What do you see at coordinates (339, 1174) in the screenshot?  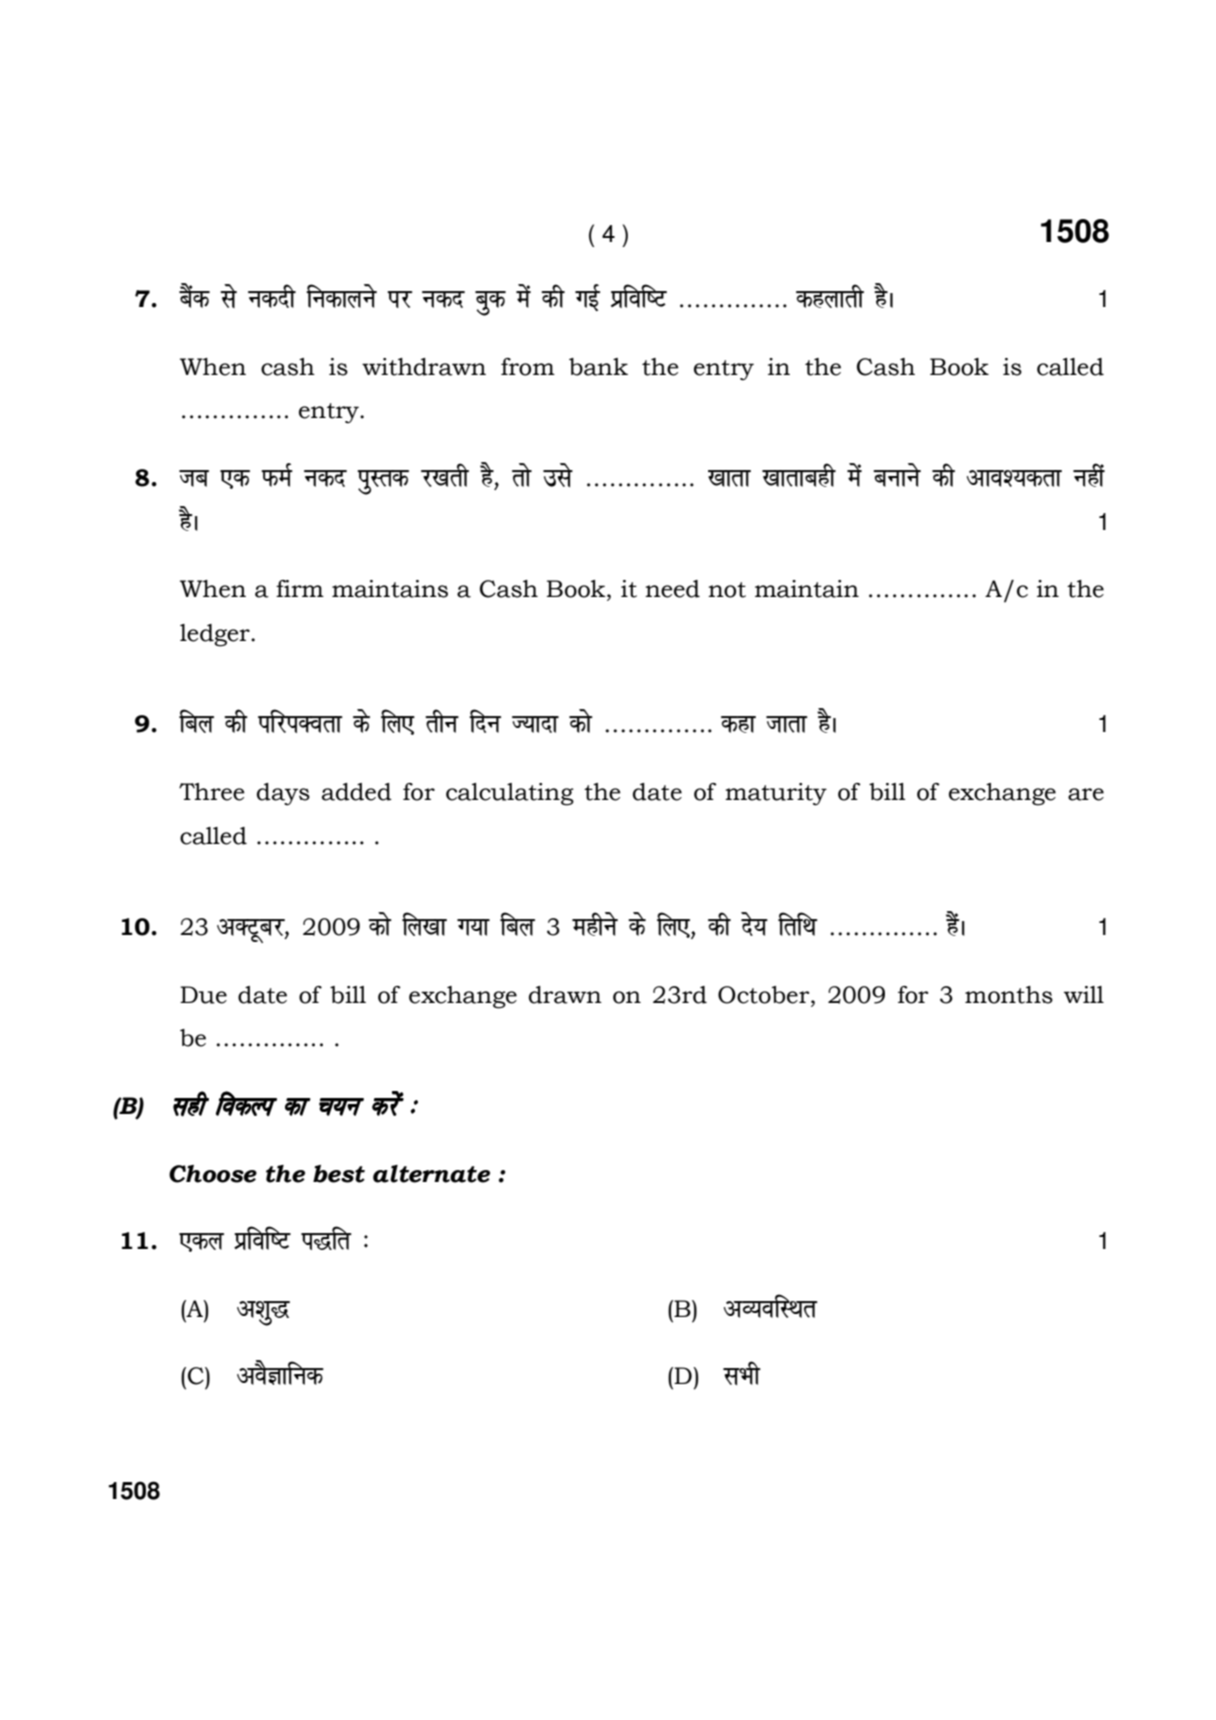 I see `best` at bounding box center [339, 1174].
